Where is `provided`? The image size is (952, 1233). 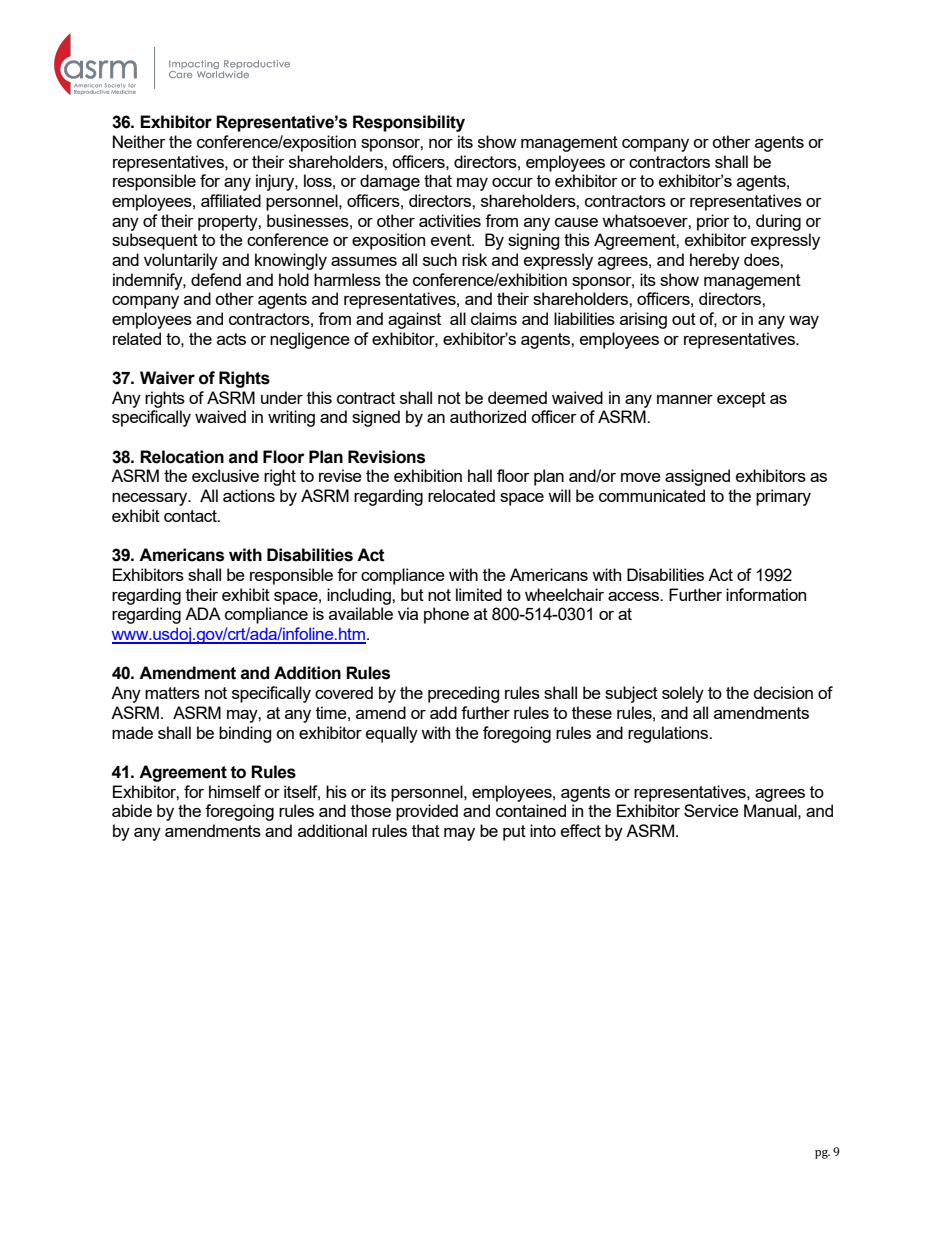 provided is located at coordinates (427, 812).
